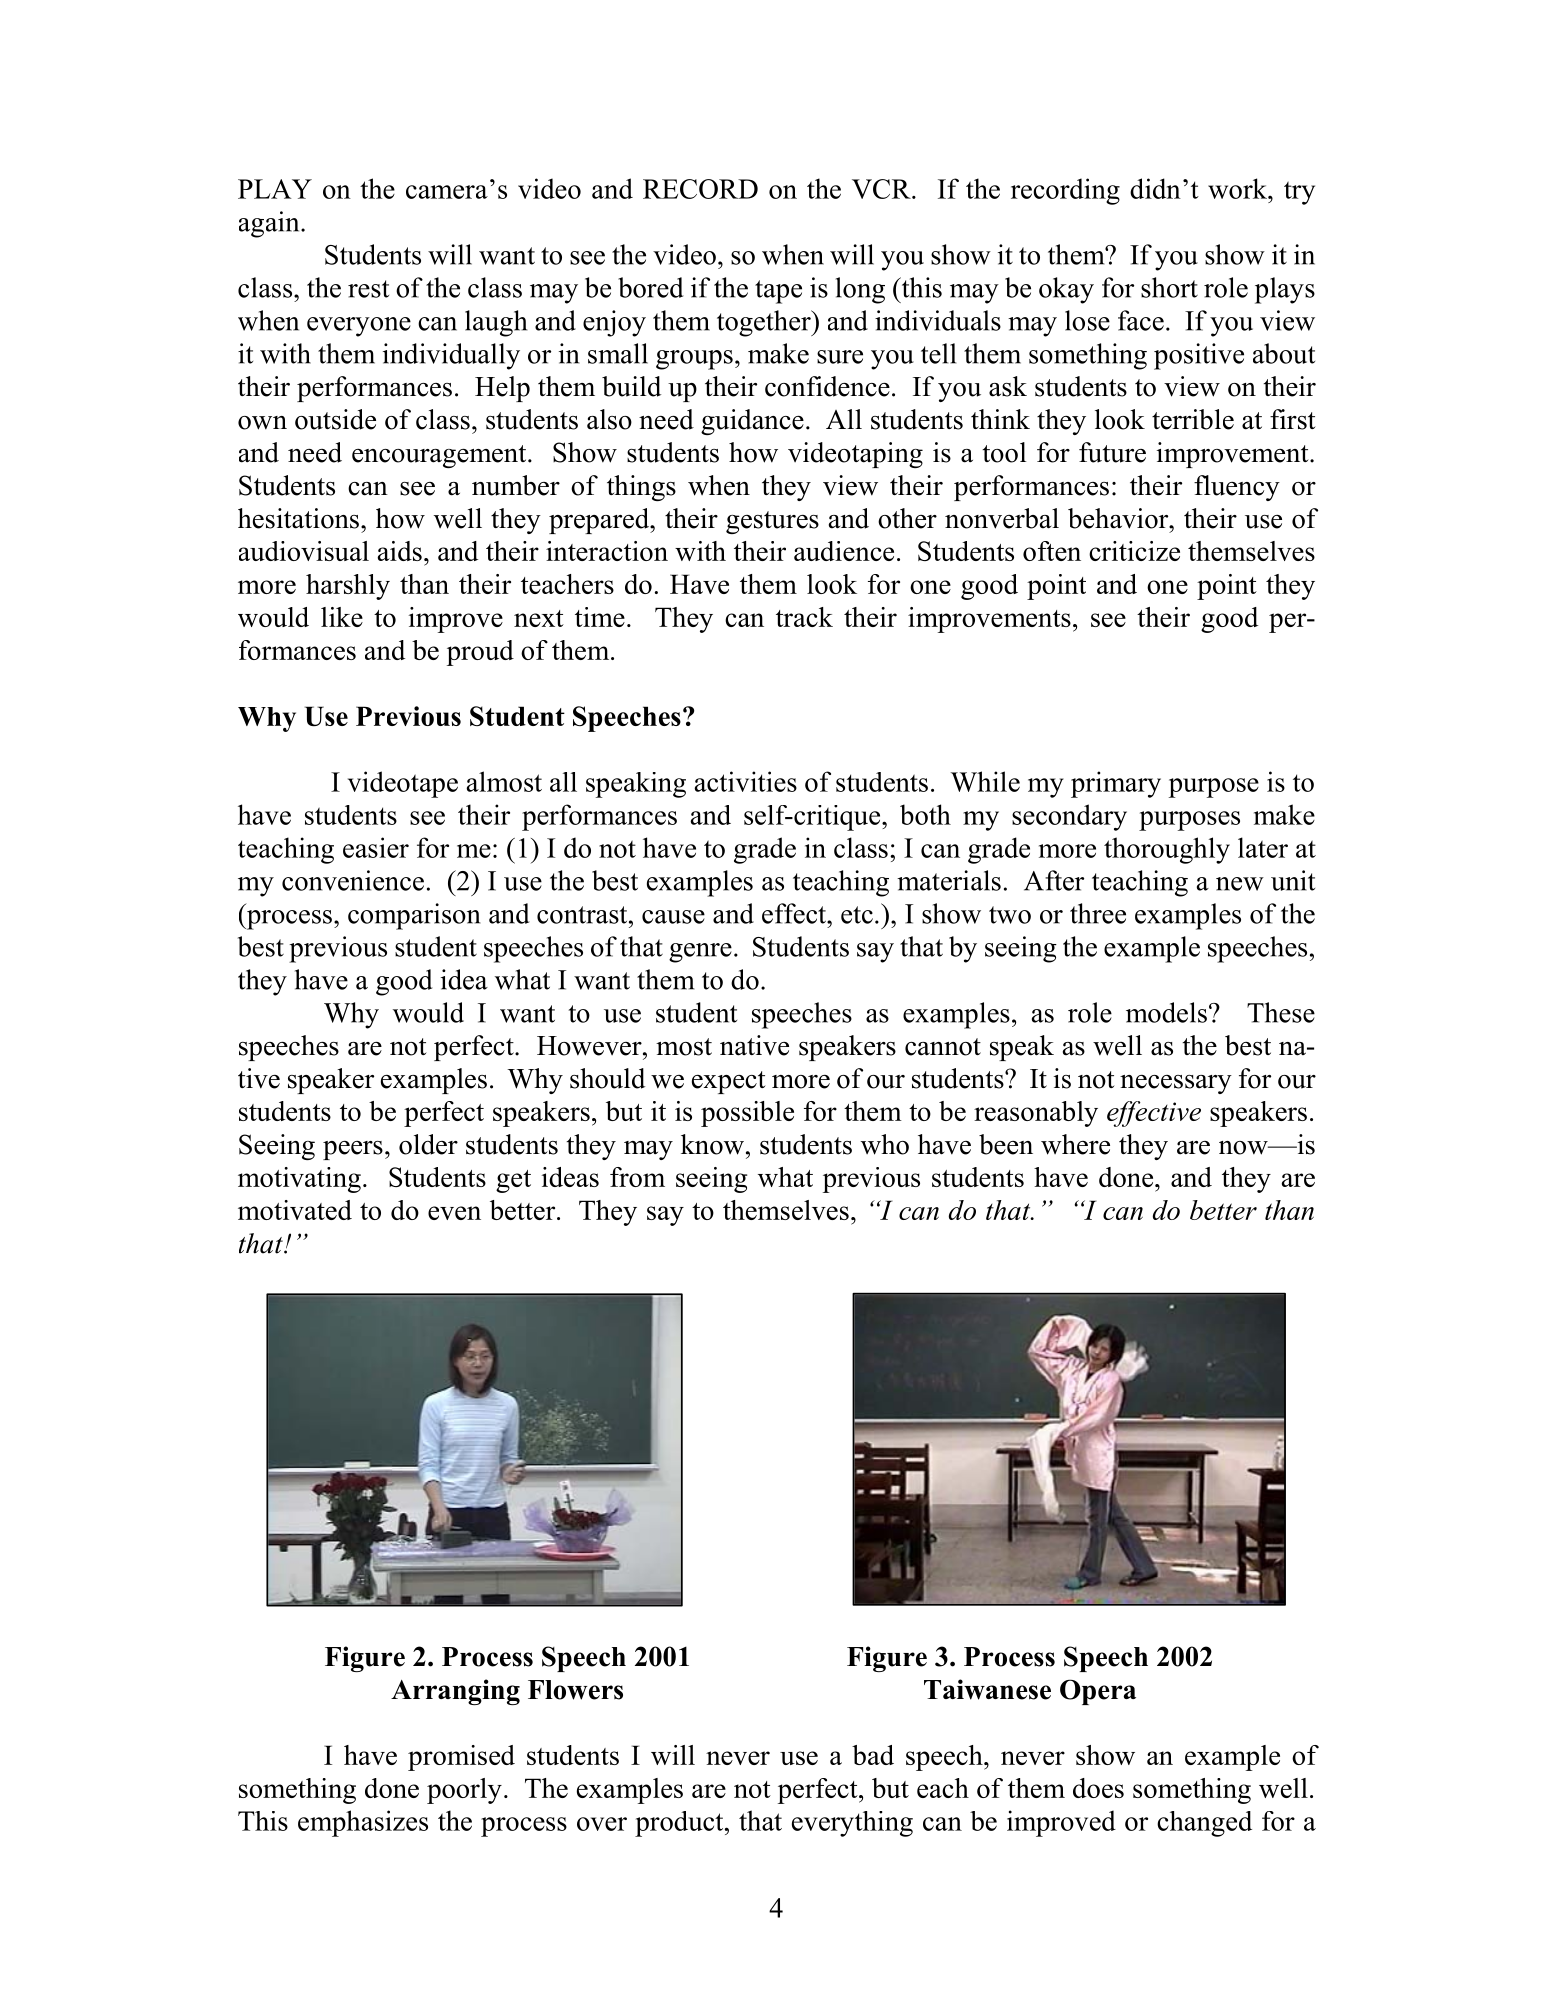 The image size is (1553, 2010). Describe the element at coordinates (455, 1692) in the screenshot. I see `Arranging` at that location.
